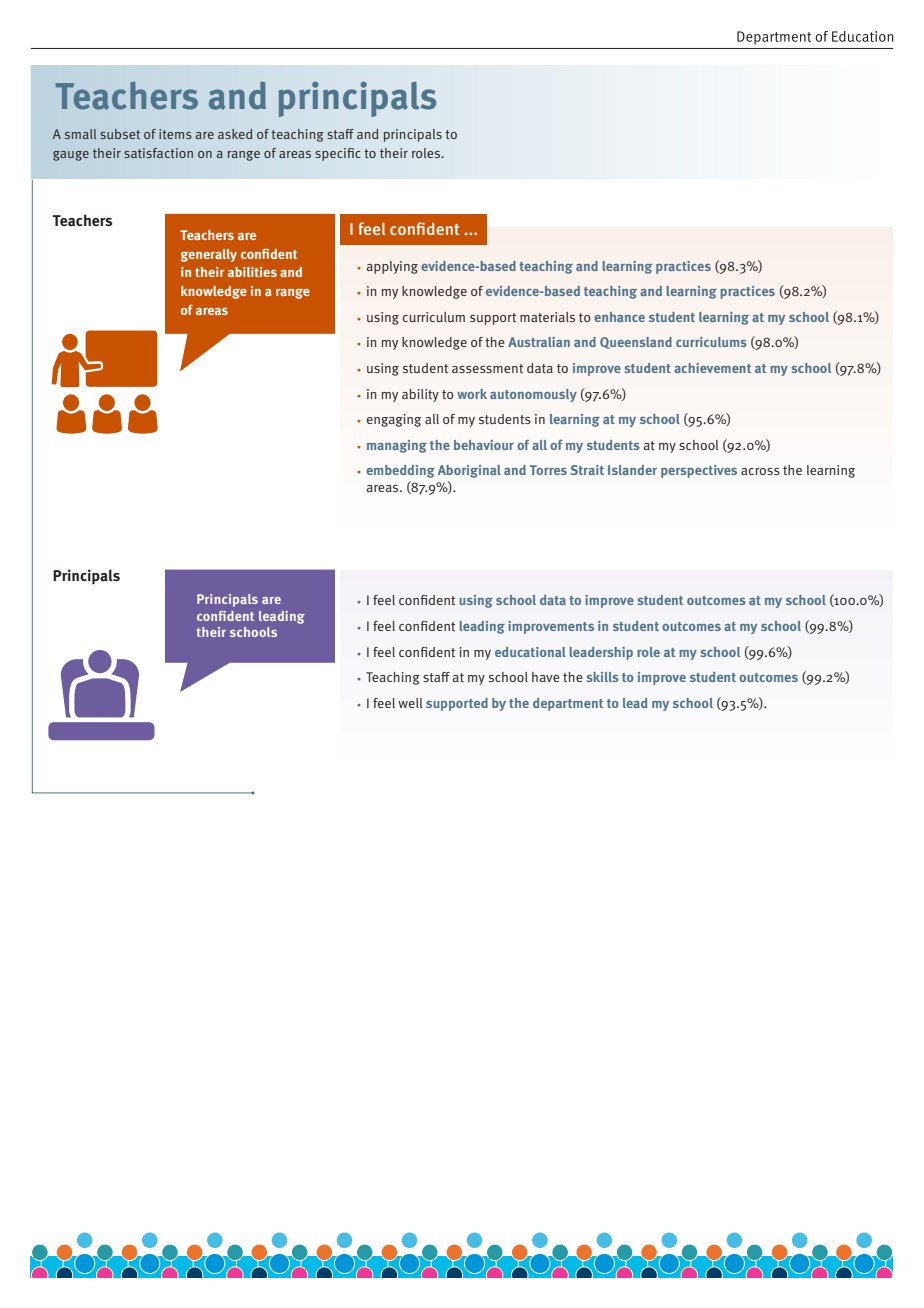 The height and width of the screenshot is (1308, 924). Describe the element at coordinates (469, 471) in the screenshot. I see `Aboriginal` at that location.
